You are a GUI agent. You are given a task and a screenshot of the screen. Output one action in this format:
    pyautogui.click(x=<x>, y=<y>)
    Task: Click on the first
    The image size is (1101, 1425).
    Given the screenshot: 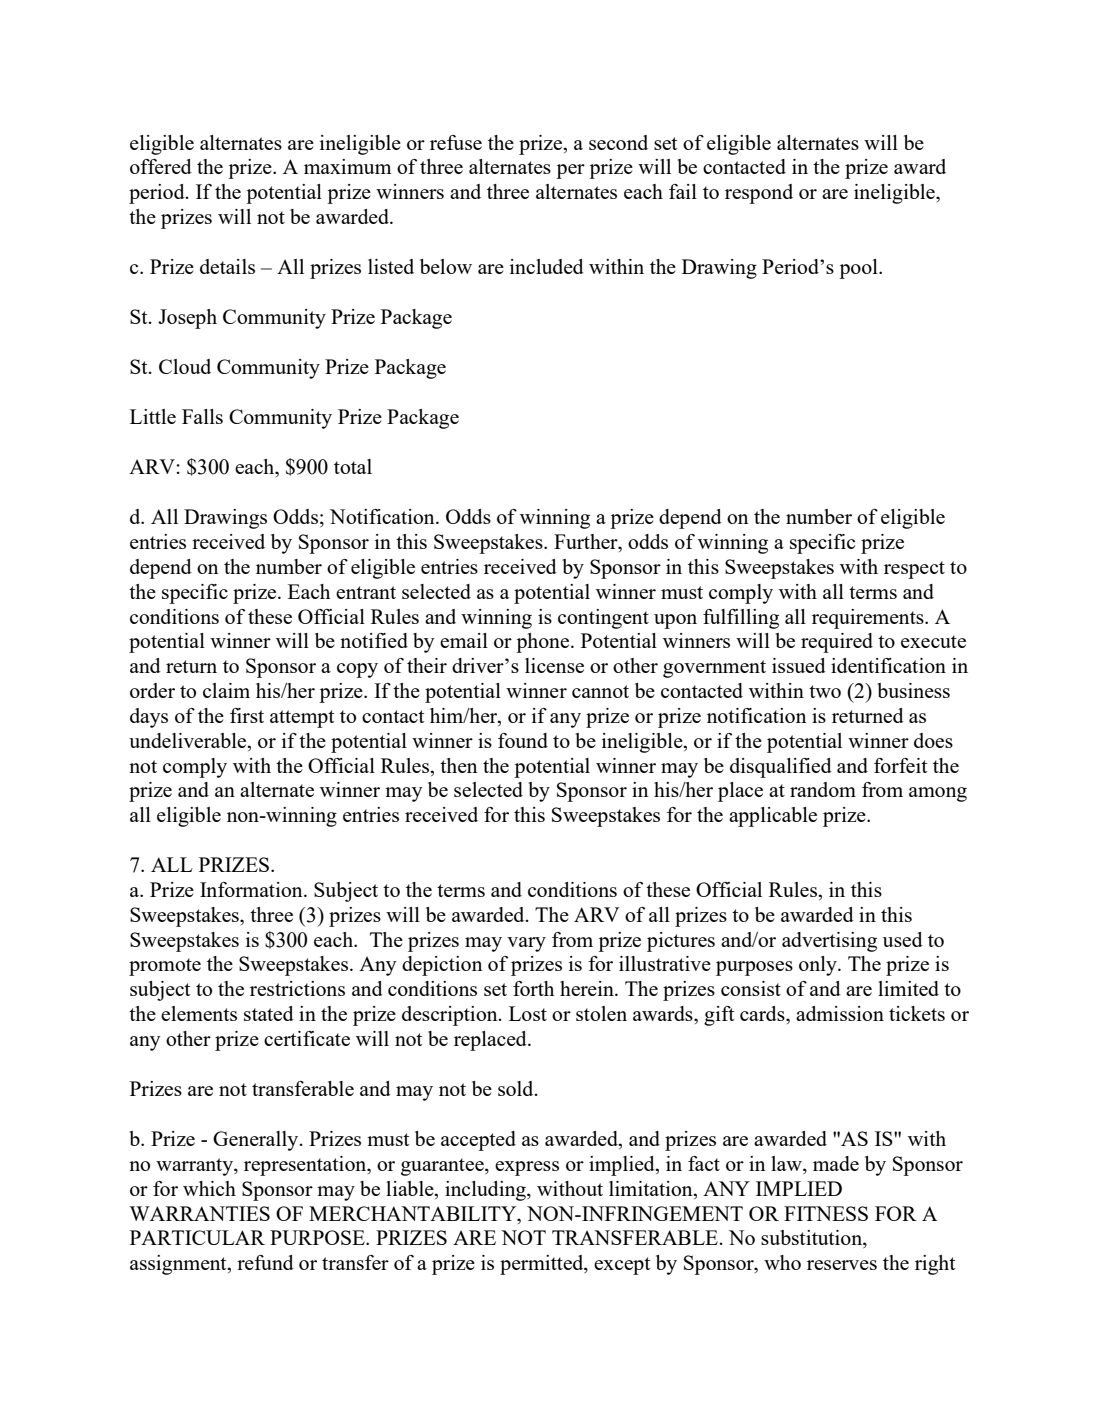 What is the action you would take?
    pyautogui.click(x=247, y=715)
